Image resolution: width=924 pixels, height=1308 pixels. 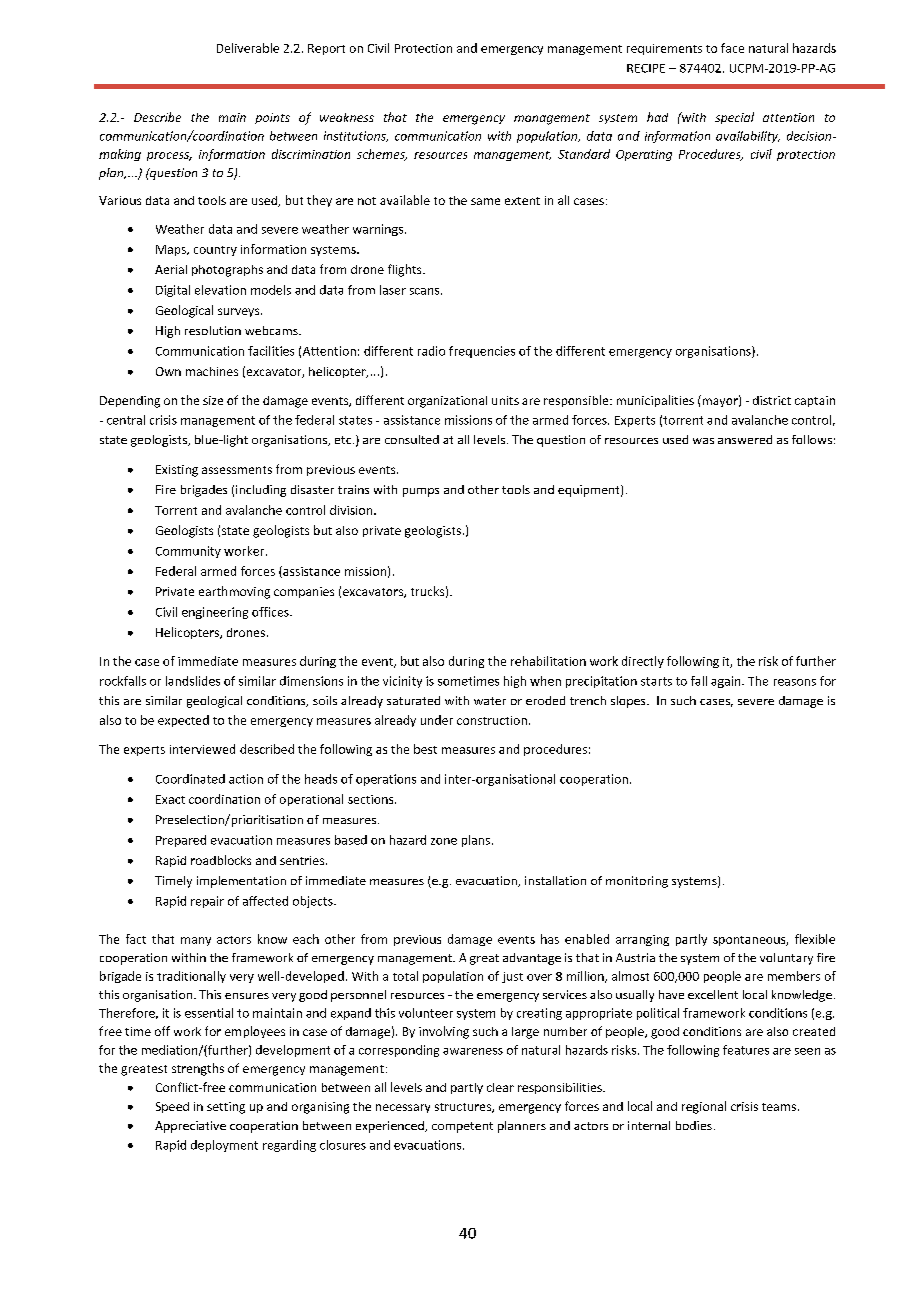 I want to click on face, so click(x=732, y=48).
